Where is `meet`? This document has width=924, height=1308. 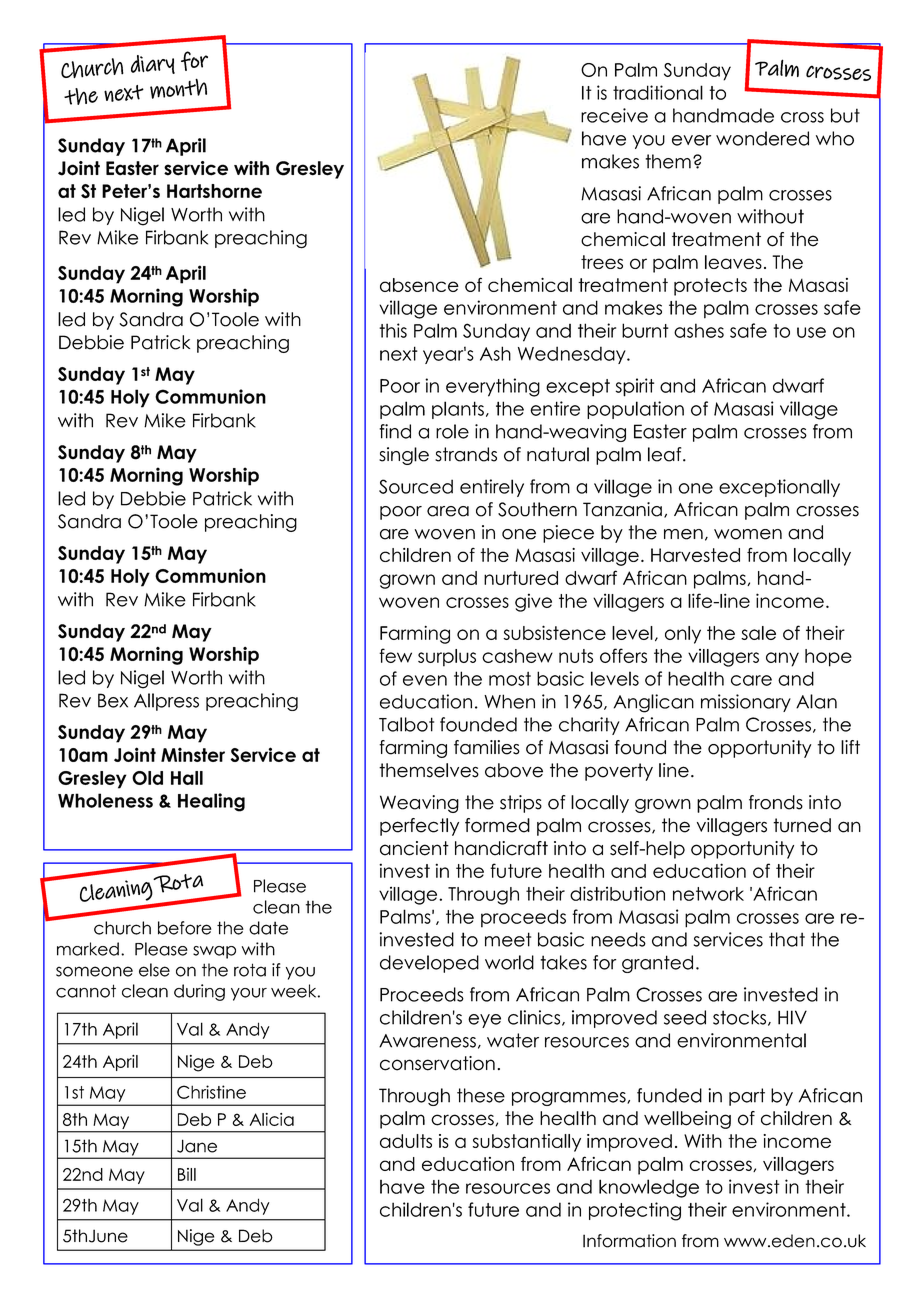 meet is located at coordinates (508, 939).
